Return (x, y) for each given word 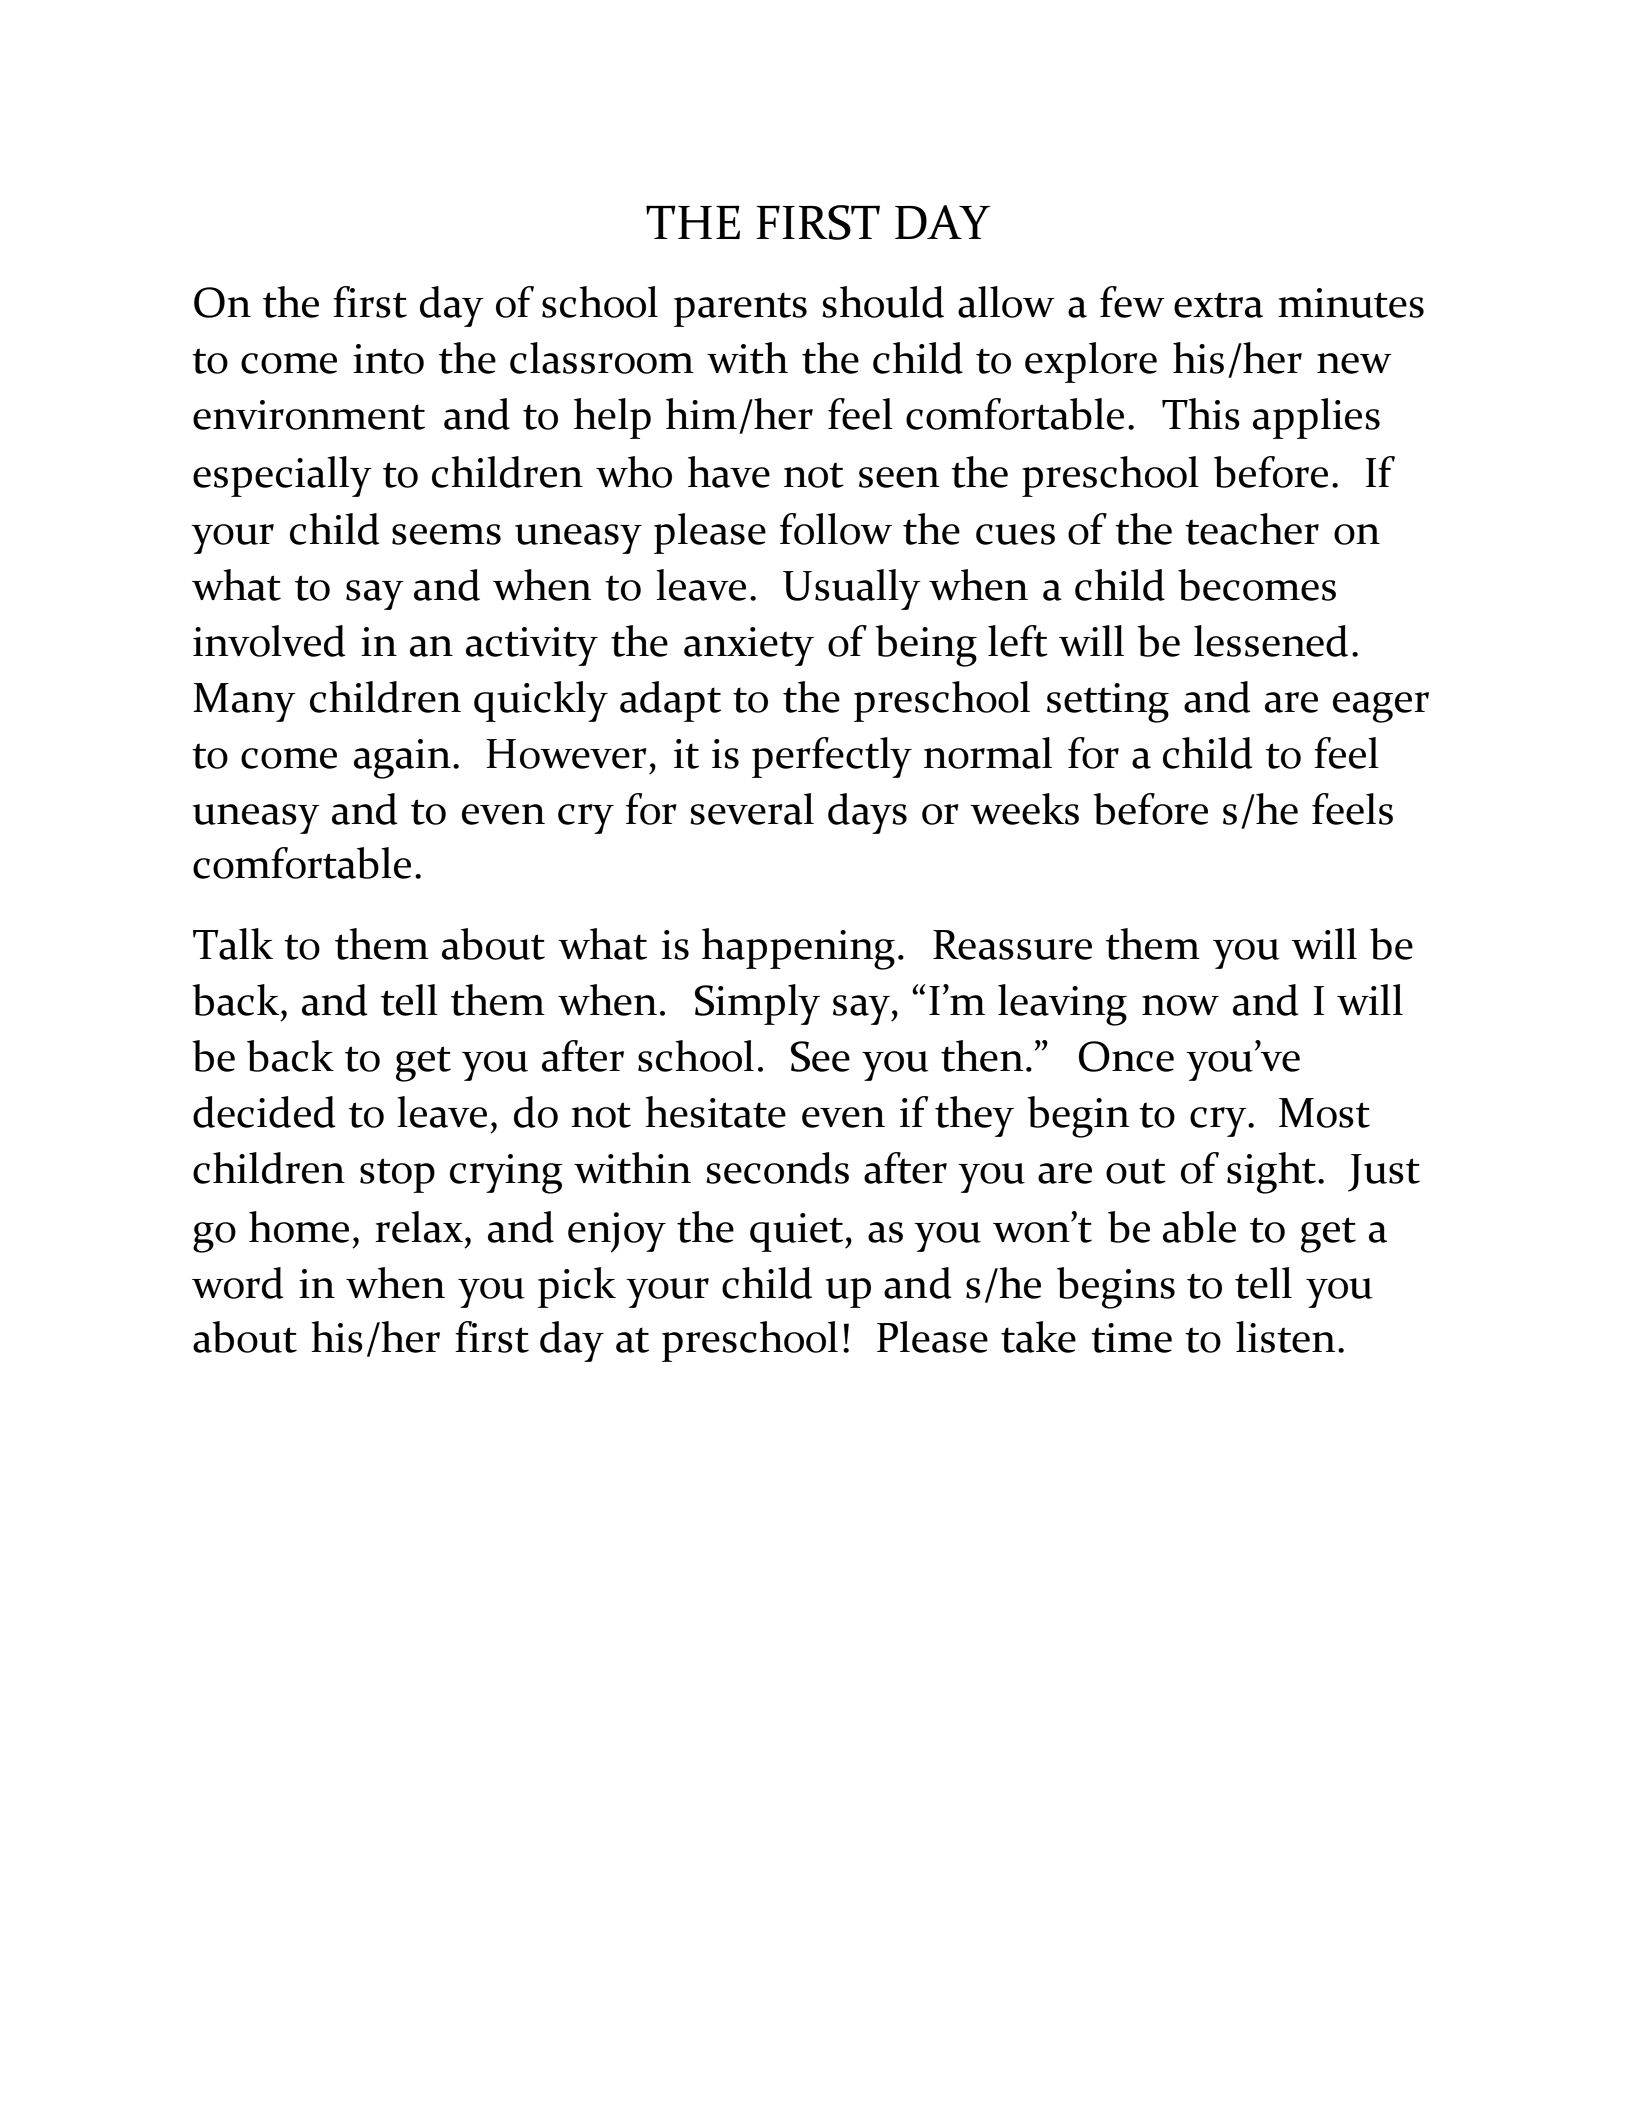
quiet (798, 1232)
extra (1218, 305)
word (238, 1283)
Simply (757, 1004)
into (388, 359)
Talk (233, 944)
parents (740, 309)
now (1180, 1005)
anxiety (749, 646)
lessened (1271, 641)
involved (269, 641)
